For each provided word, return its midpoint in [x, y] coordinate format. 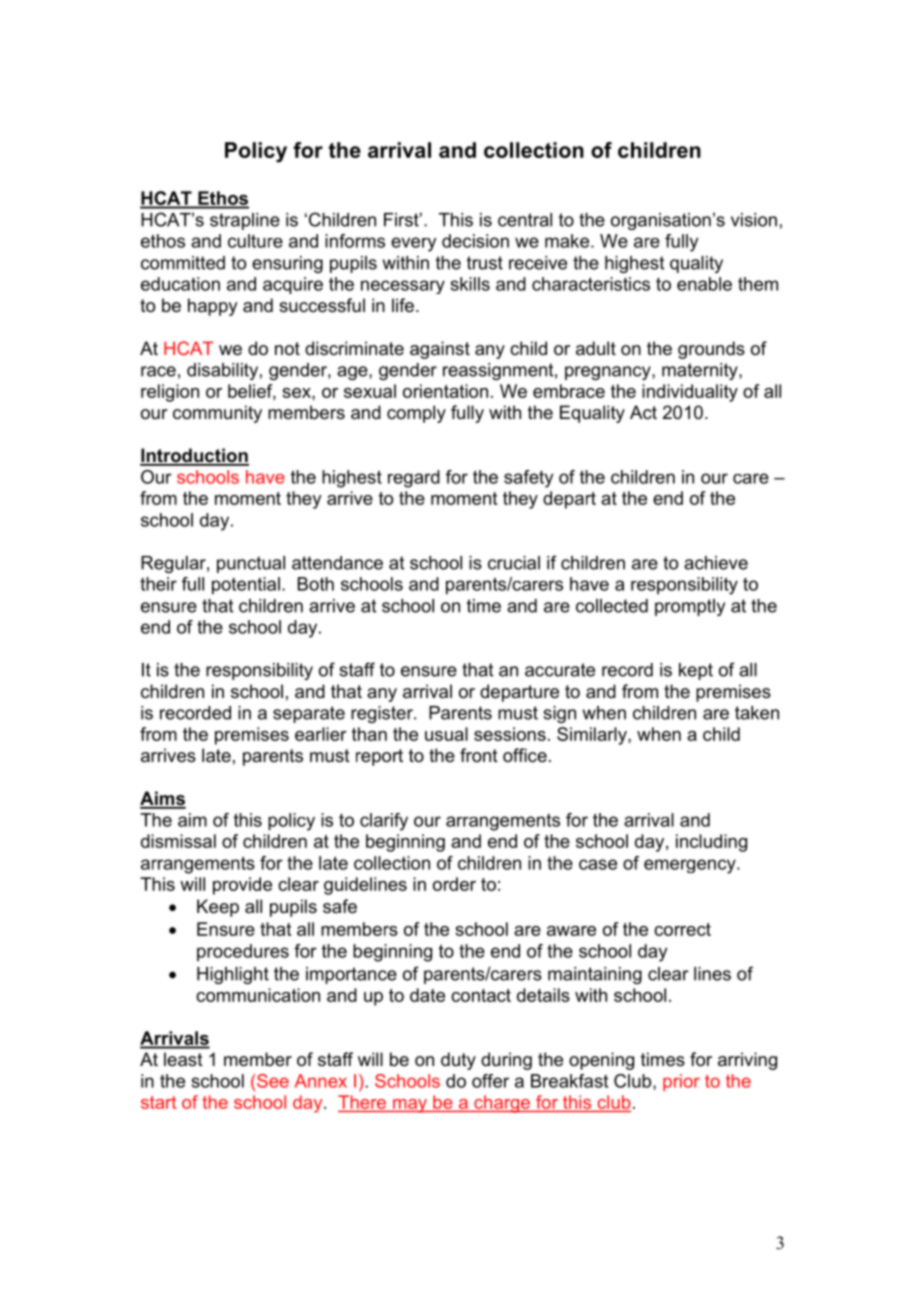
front [479, 755]
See [273, 1081]
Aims [163, 799]
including [711, 843]
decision [475, 241]
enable [704, 284]
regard [414, 479]
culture [255, 241]
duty [458, 1061]
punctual [251, 564]
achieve [716, 563]
